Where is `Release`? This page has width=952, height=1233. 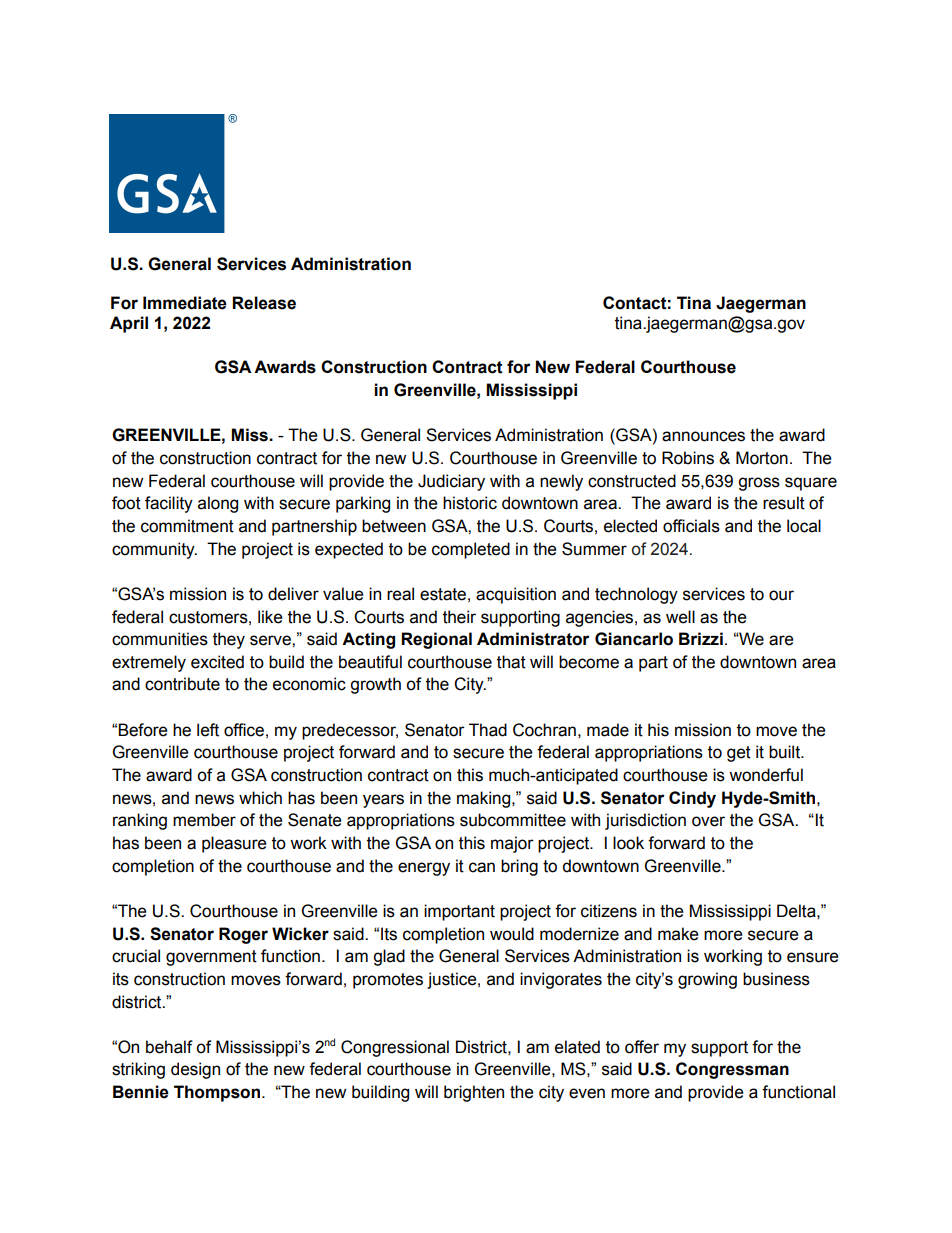 Release is located at coordinates (264, 303).
